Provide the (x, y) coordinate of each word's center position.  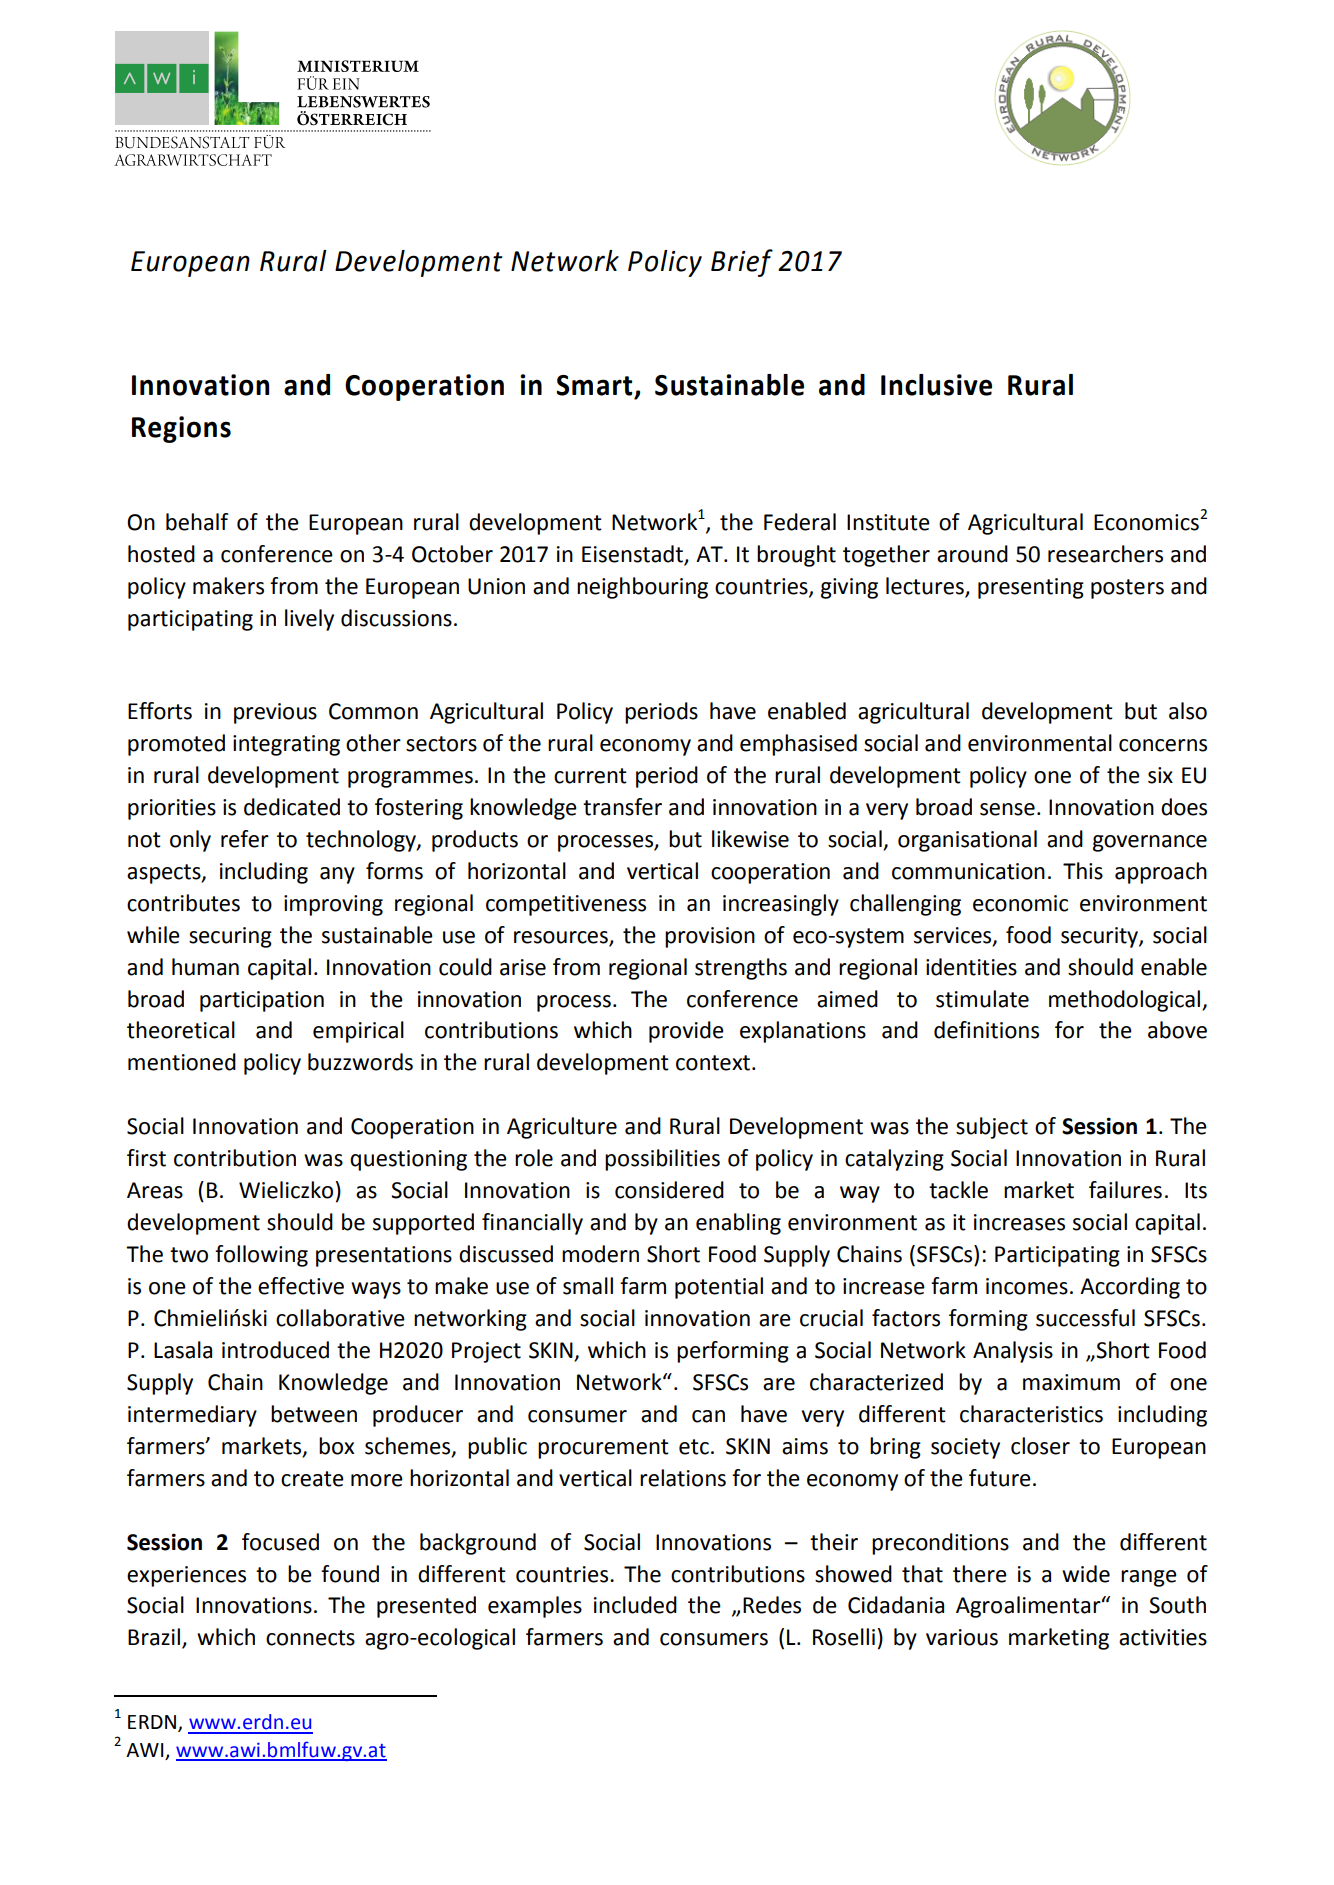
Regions (181, 429)
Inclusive (936, 385)
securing (230, 937)
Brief (742, 263)
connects (310, 1638)
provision (710, 937)
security (1100, 937)
